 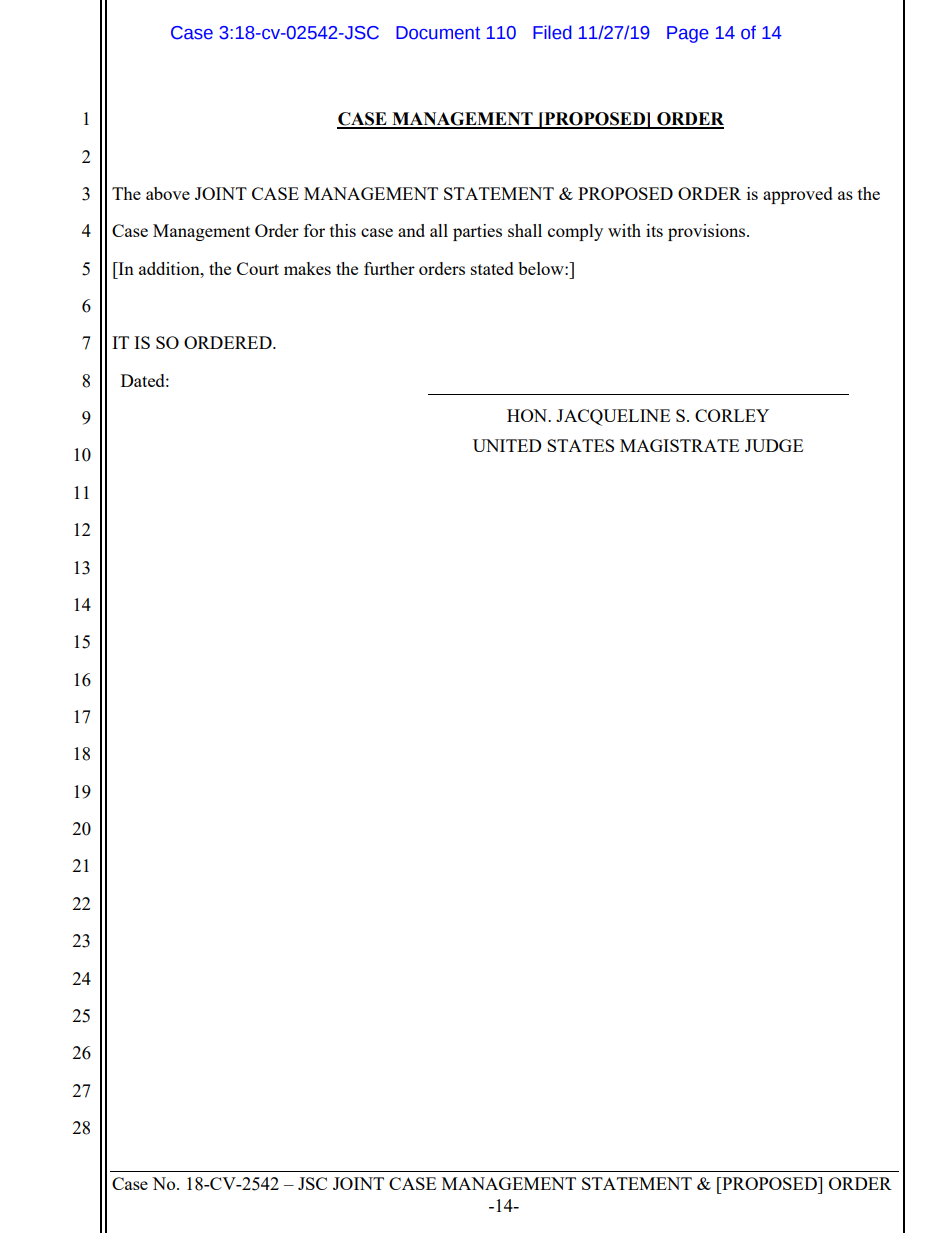 What do you see at coordinates (688, 34) in the screenshot?
I see `Page` at bounding box center [688, 34].
